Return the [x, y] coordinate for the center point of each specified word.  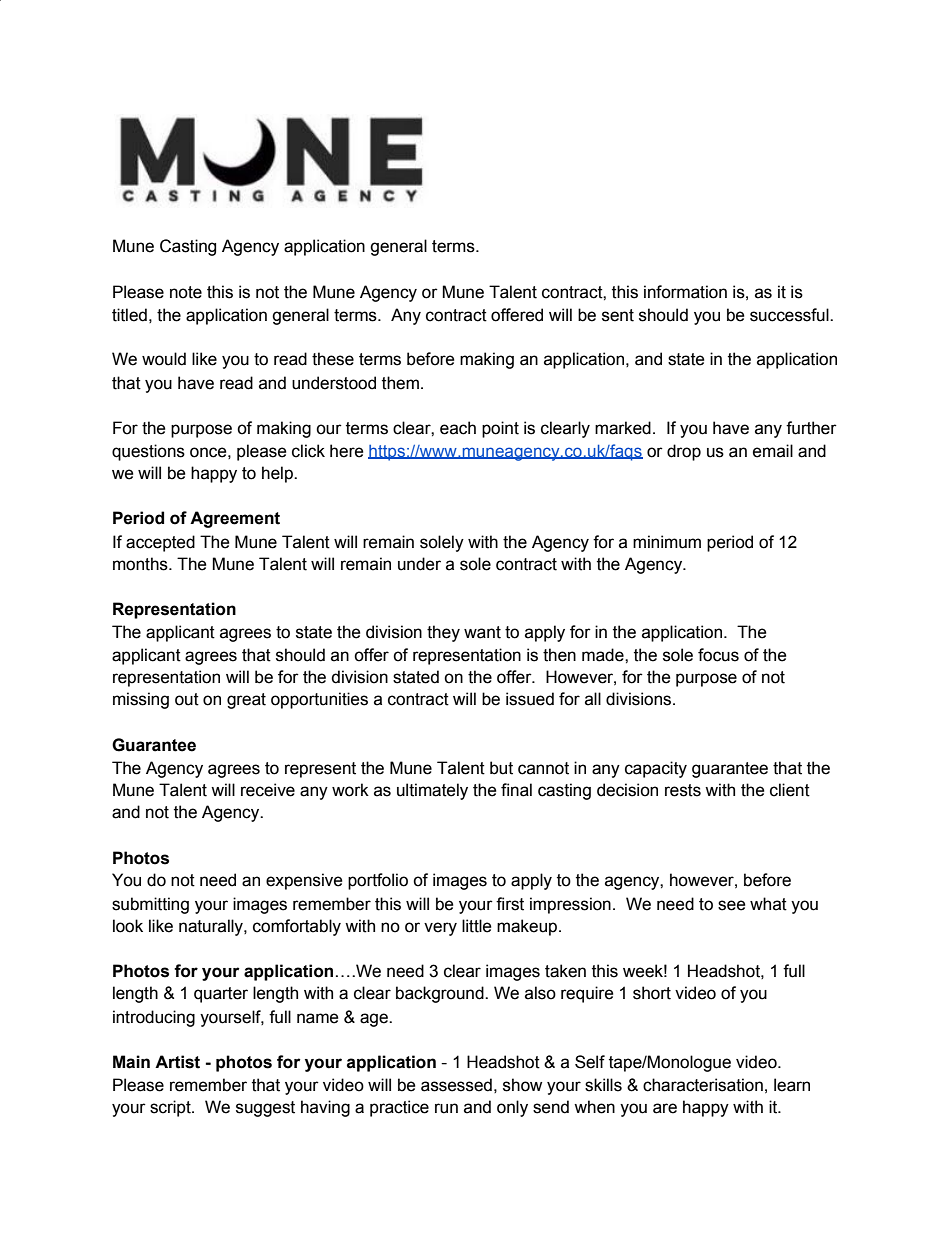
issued [530, 699]
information [685, 292]
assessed [456, 1085]
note [186, 292]
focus [718, 655]
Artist [177, 1062]
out [187, 699]
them [400, 383]
